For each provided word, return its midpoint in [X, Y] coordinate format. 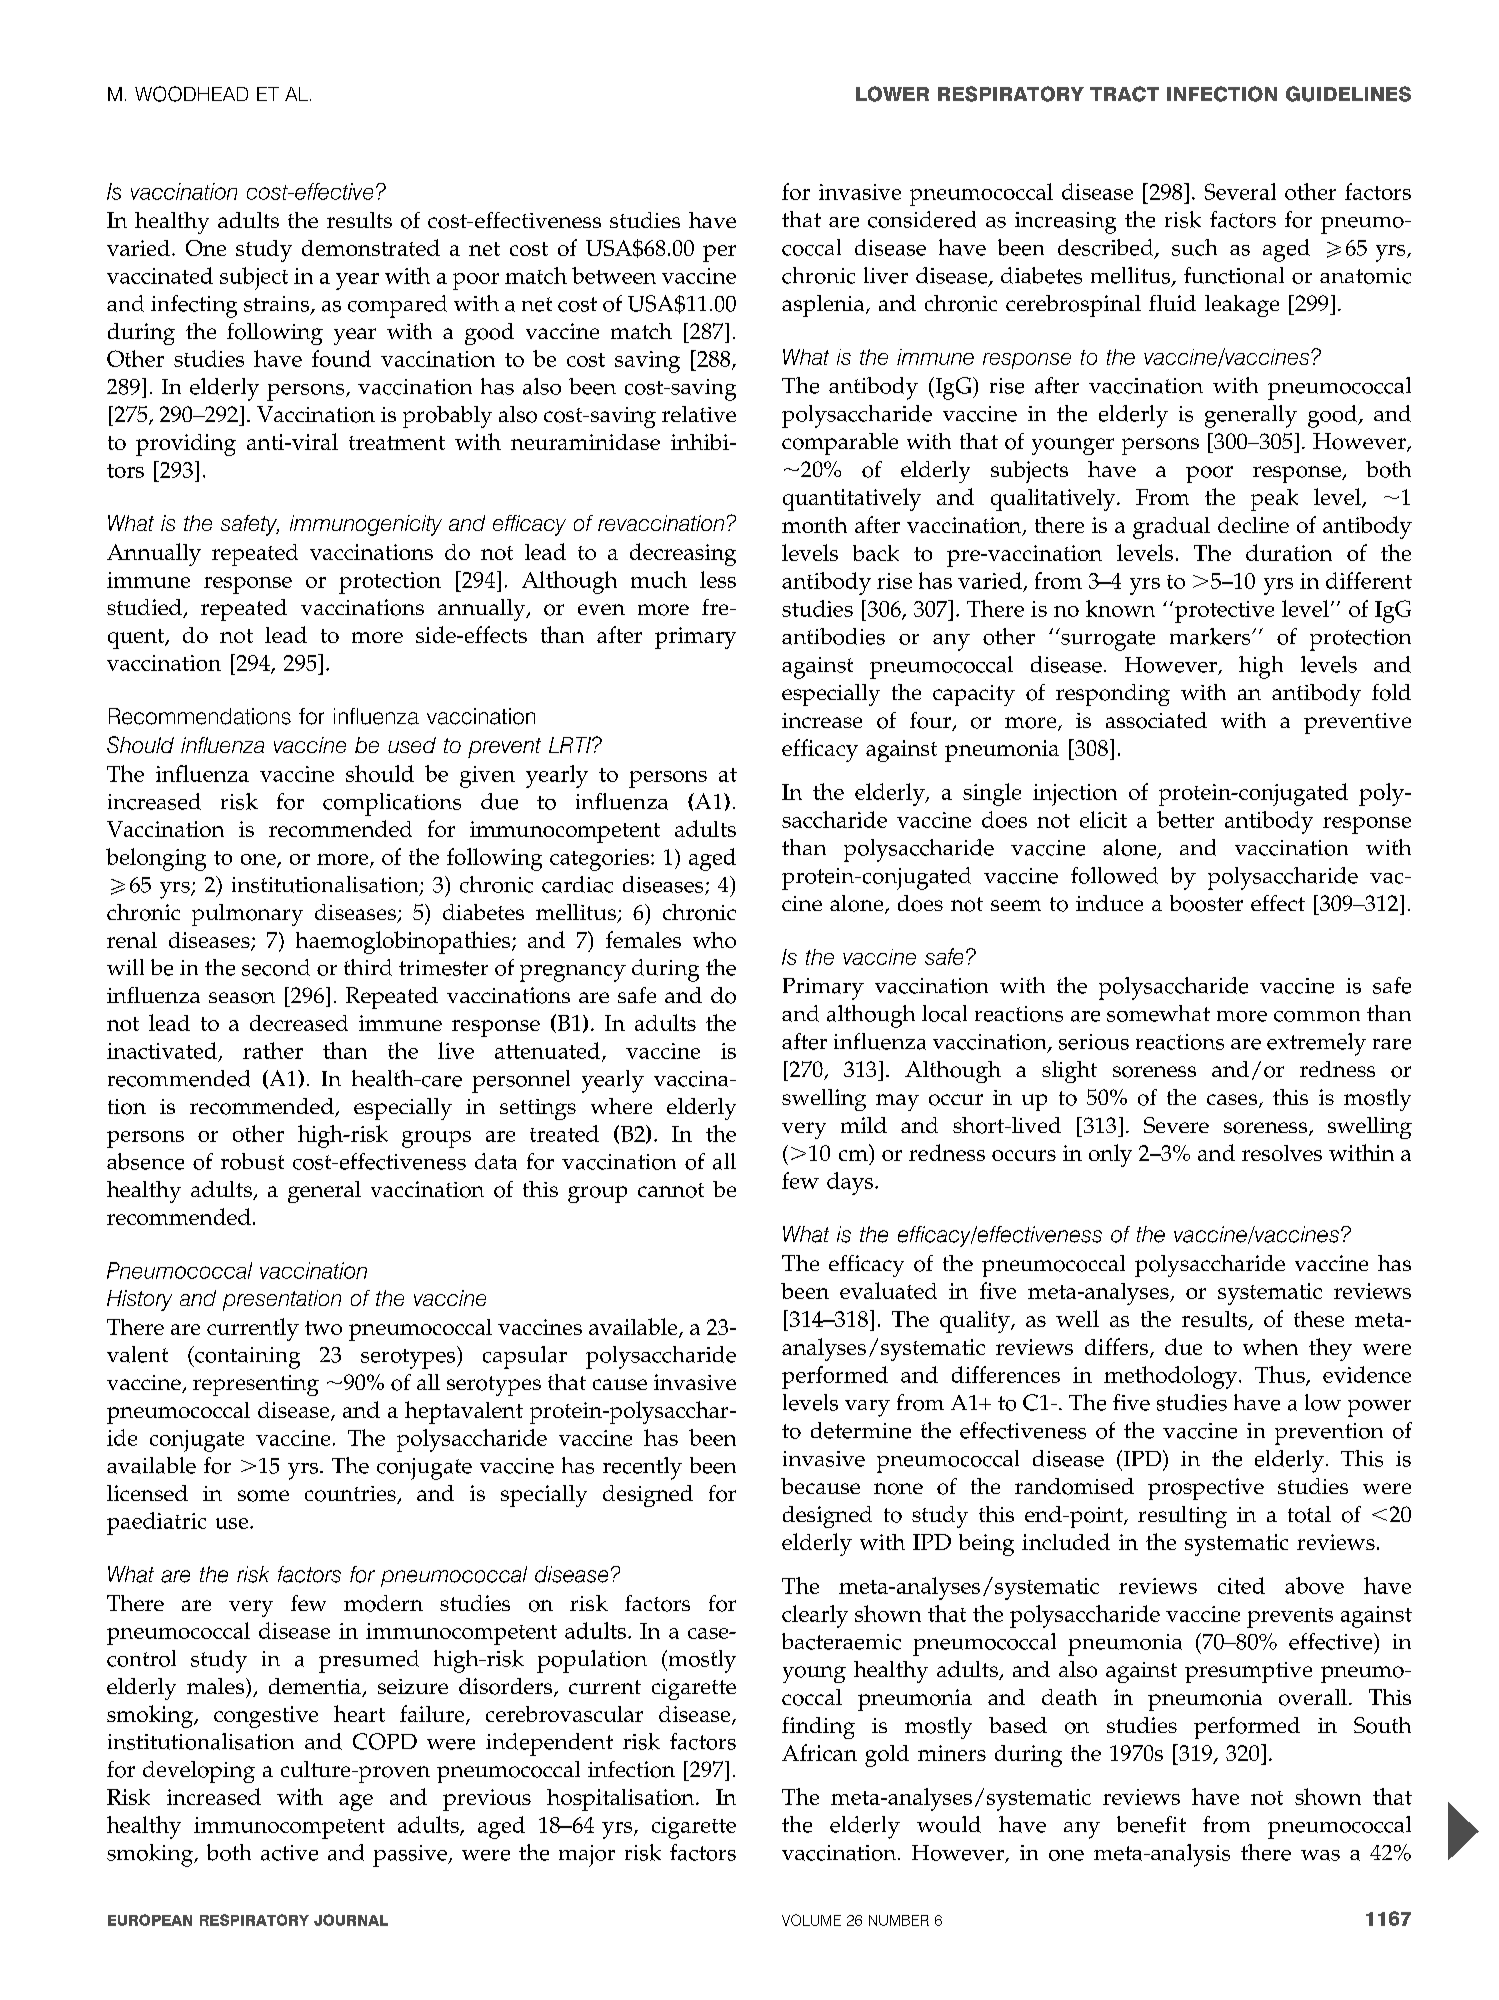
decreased [299, 1023]
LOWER [892, 94]
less [718, 579]
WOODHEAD [191, 94]
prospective [1206, 1489]
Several [1240, 191]
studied [145, 608]
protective [1223, 612]
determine [861, 1430]
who [714, 940]
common [1317, 1016]
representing [256, 1385]
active [289, 1853]
